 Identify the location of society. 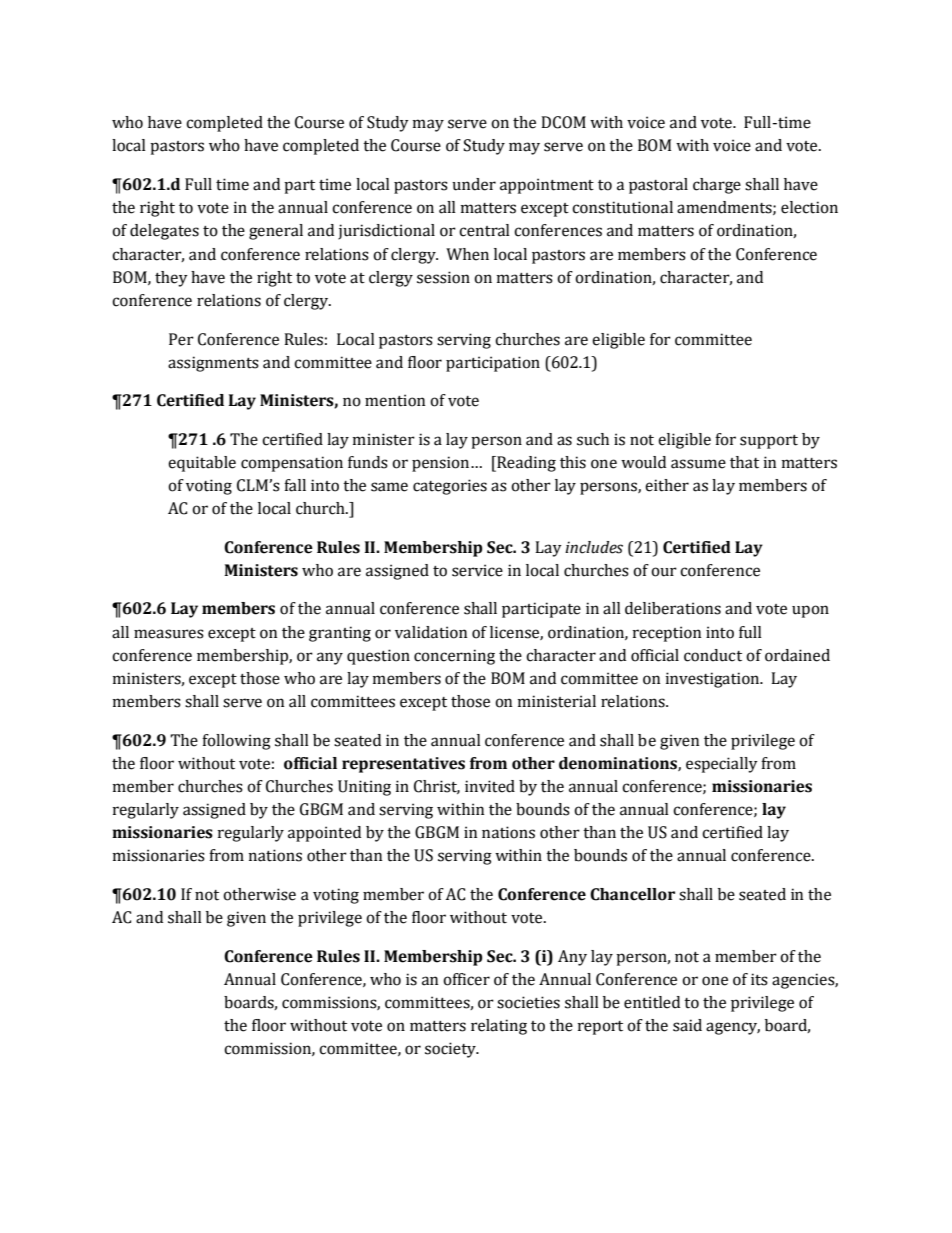
(451, 1050).
